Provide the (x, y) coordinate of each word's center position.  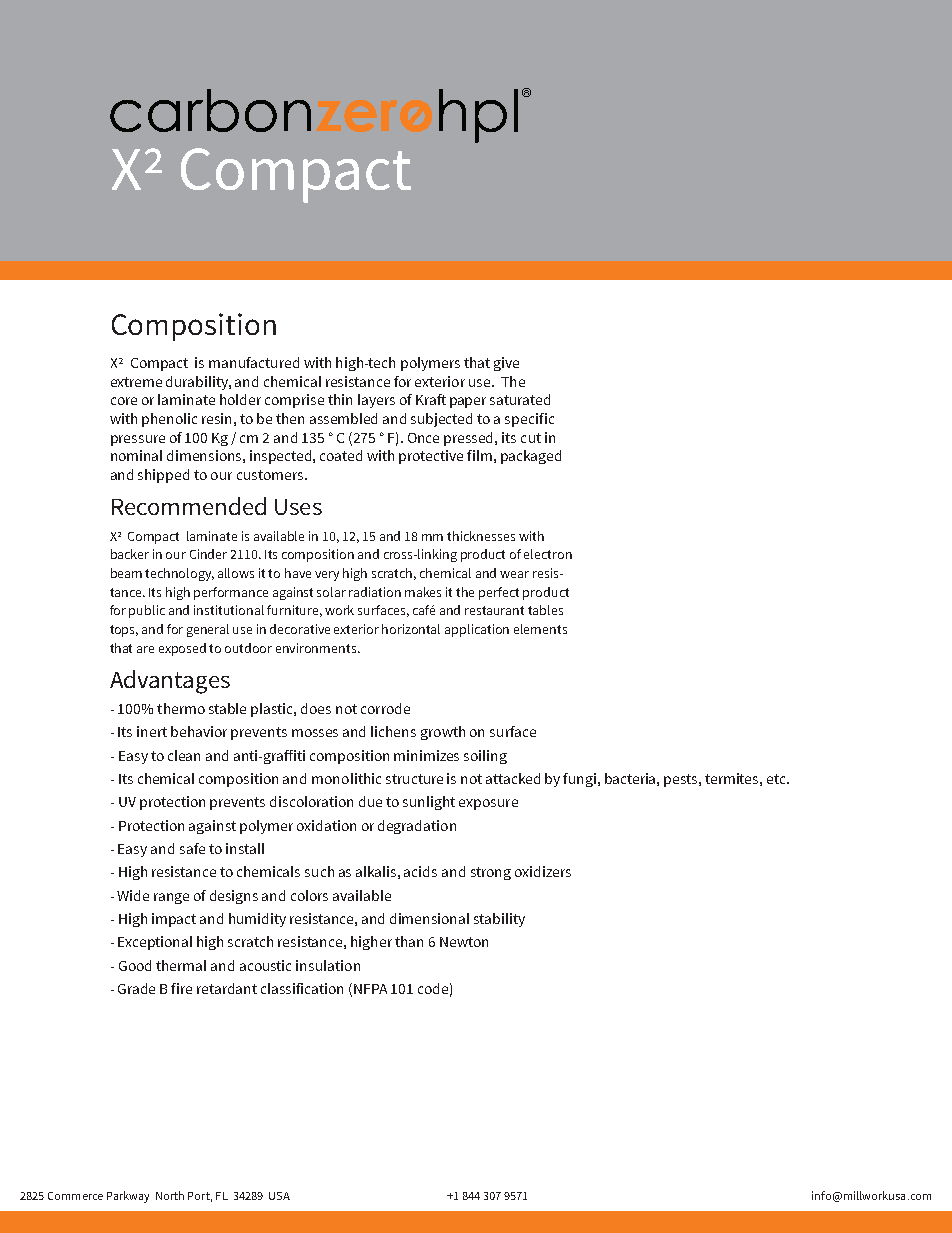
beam (126, 573)
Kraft (431, 399)
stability (499, 920)
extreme (136, 382)
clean (184, 755)
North (170, 1195)
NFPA (370, 989)
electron (548, 554)
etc (777, 779)
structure (414, 779)
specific (529, 420)
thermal (181, 965)
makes (423, 592)
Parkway (128, 1197)
